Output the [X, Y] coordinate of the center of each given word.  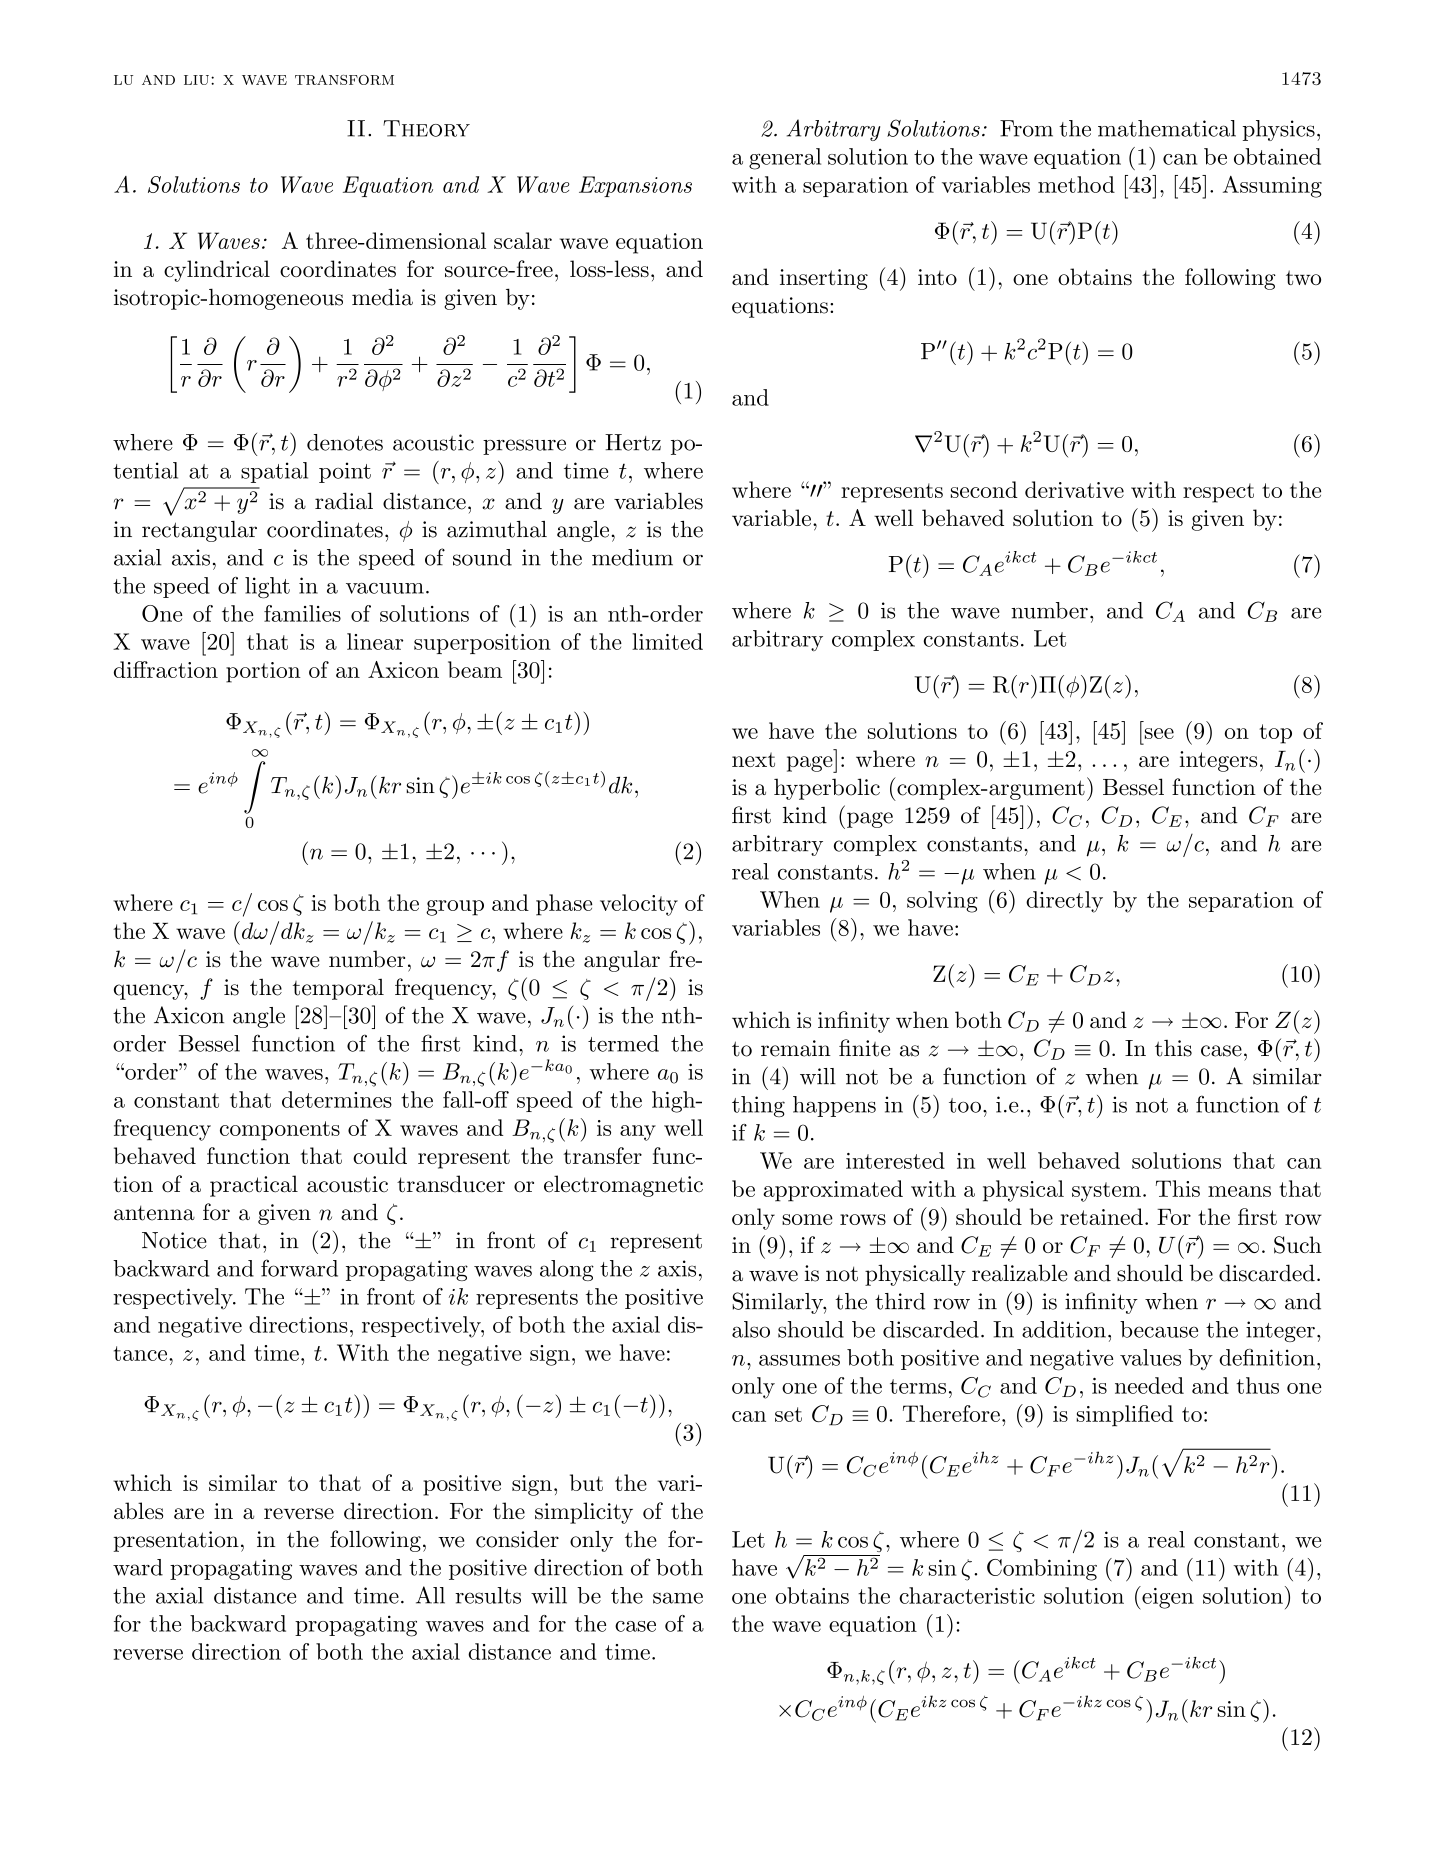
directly [1064, 902]
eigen [1167, 1598]
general [785, 159]
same [678, 1598]
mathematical [1167, 128]
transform [344, 80]
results [488, 1595]
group [455, 908]
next [753, 759]
